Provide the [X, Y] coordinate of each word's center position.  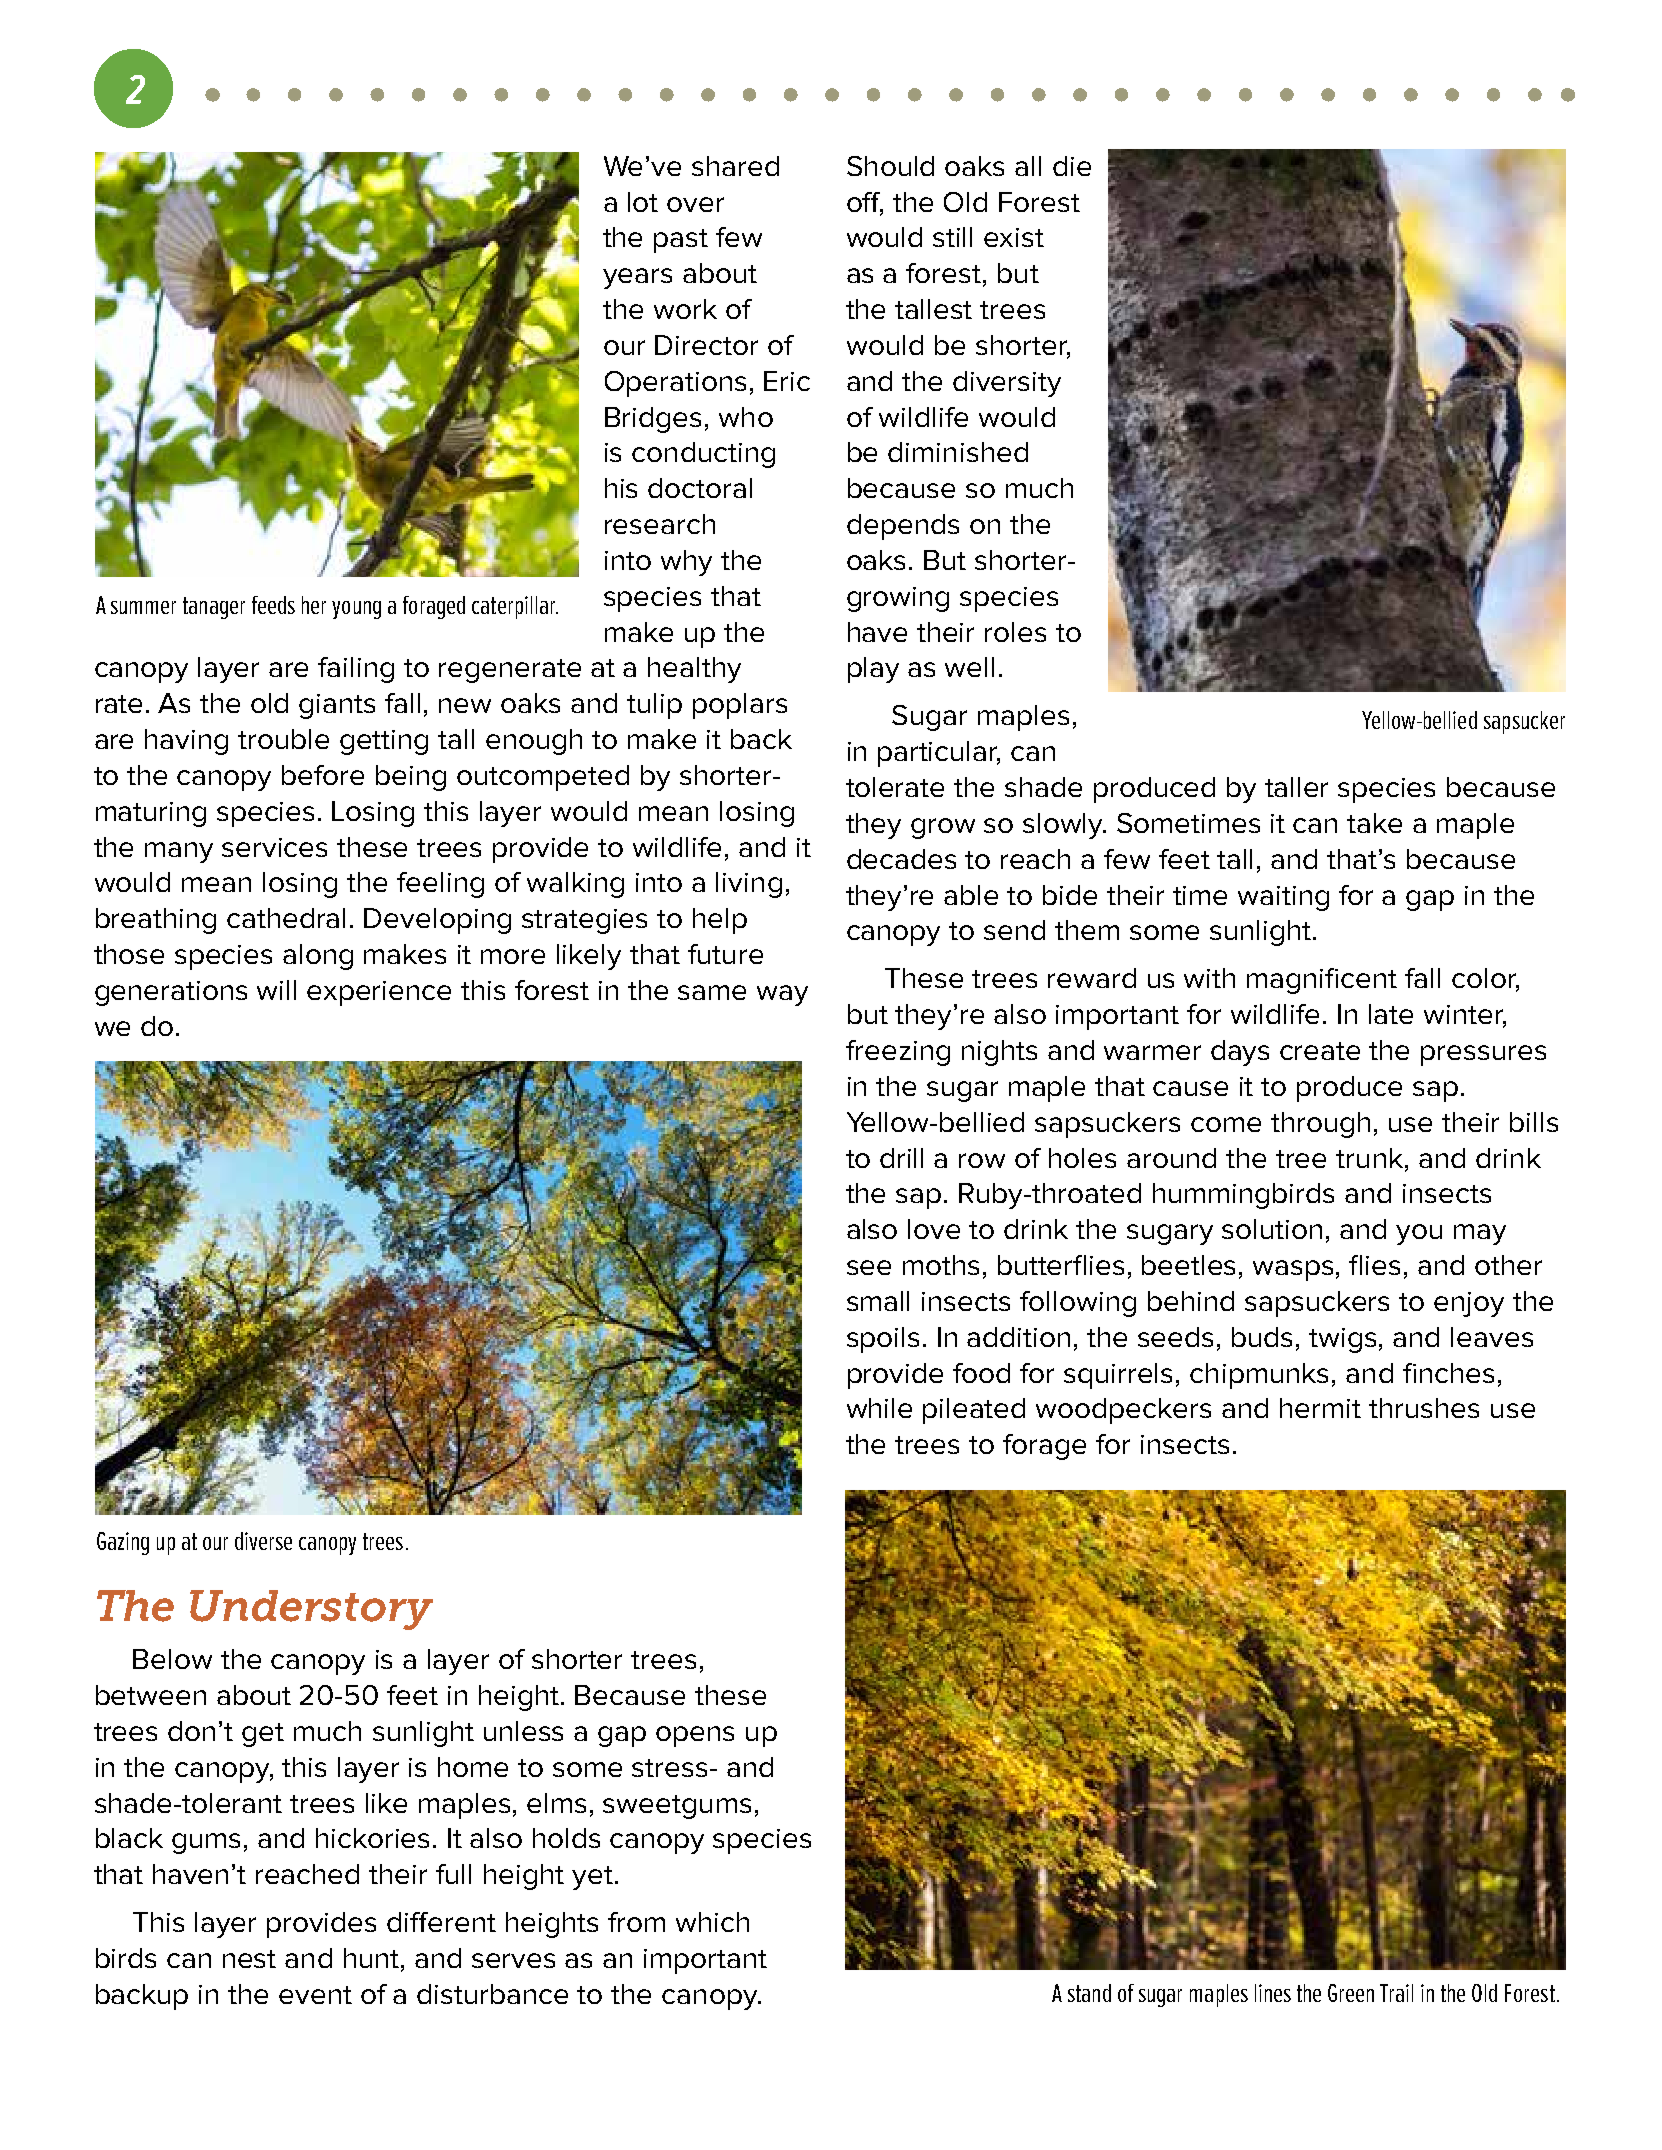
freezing [898, 1053]
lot [643, 202]
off [865, 203]
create [1320, 1051]
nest [249, 1959]
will [276, 990]
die [1072, 166]
